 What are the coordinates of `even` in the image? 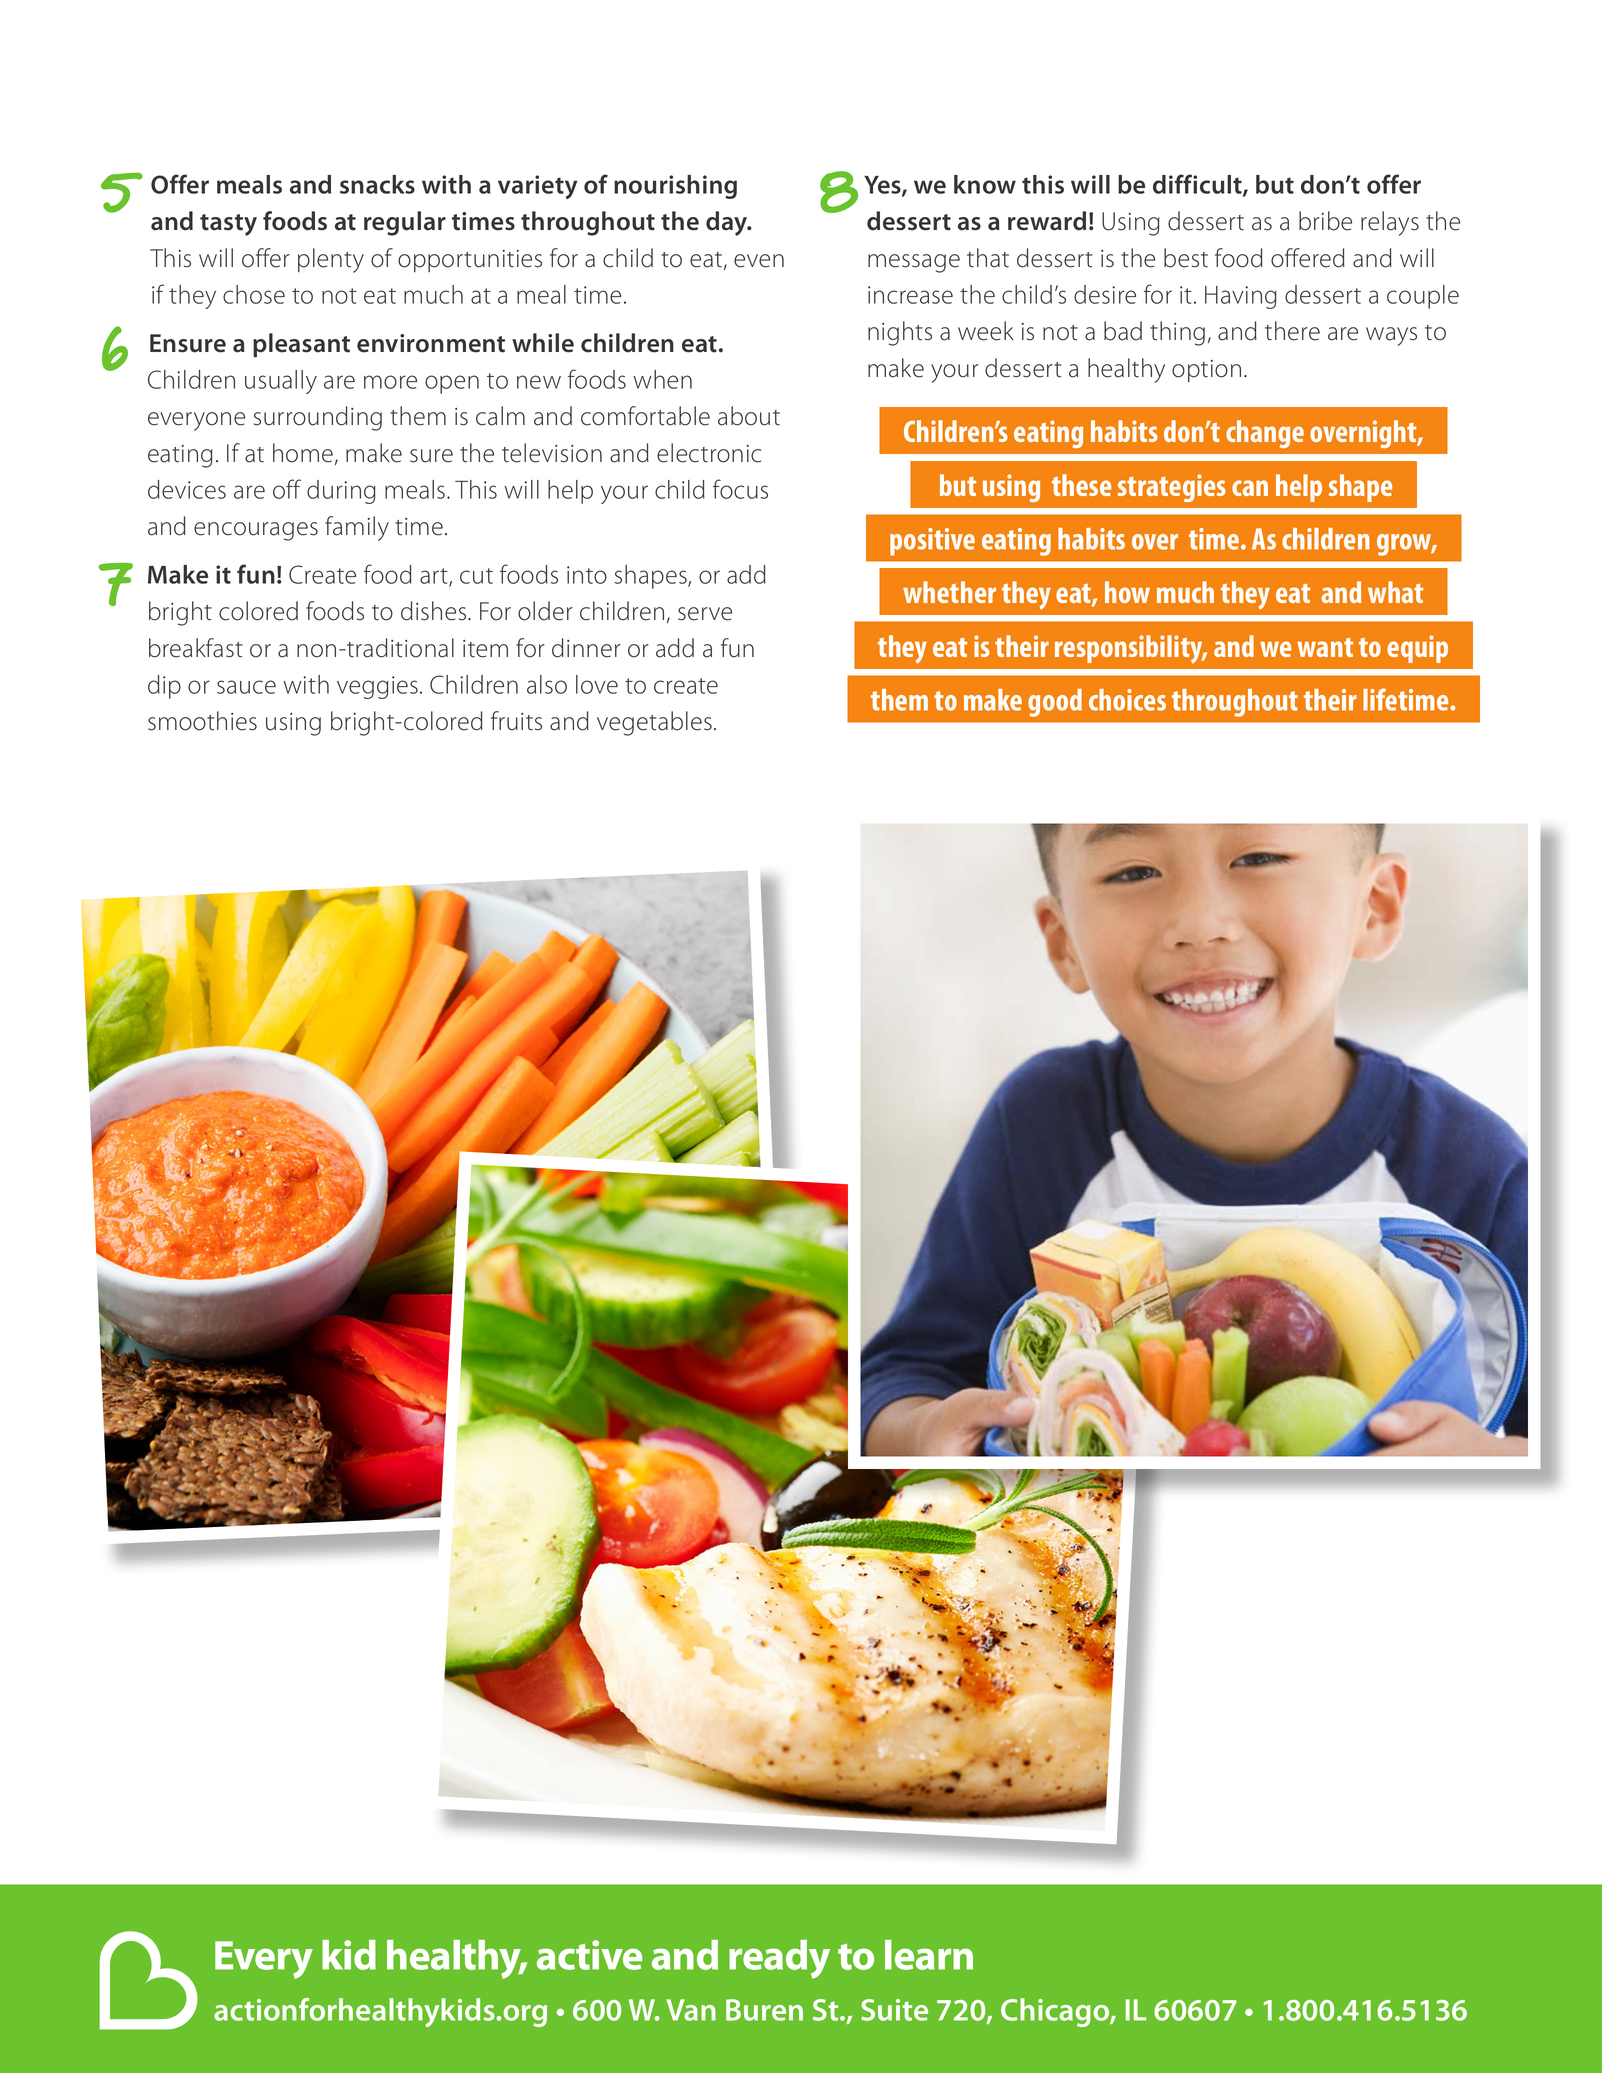 It's located at (759, 261).
